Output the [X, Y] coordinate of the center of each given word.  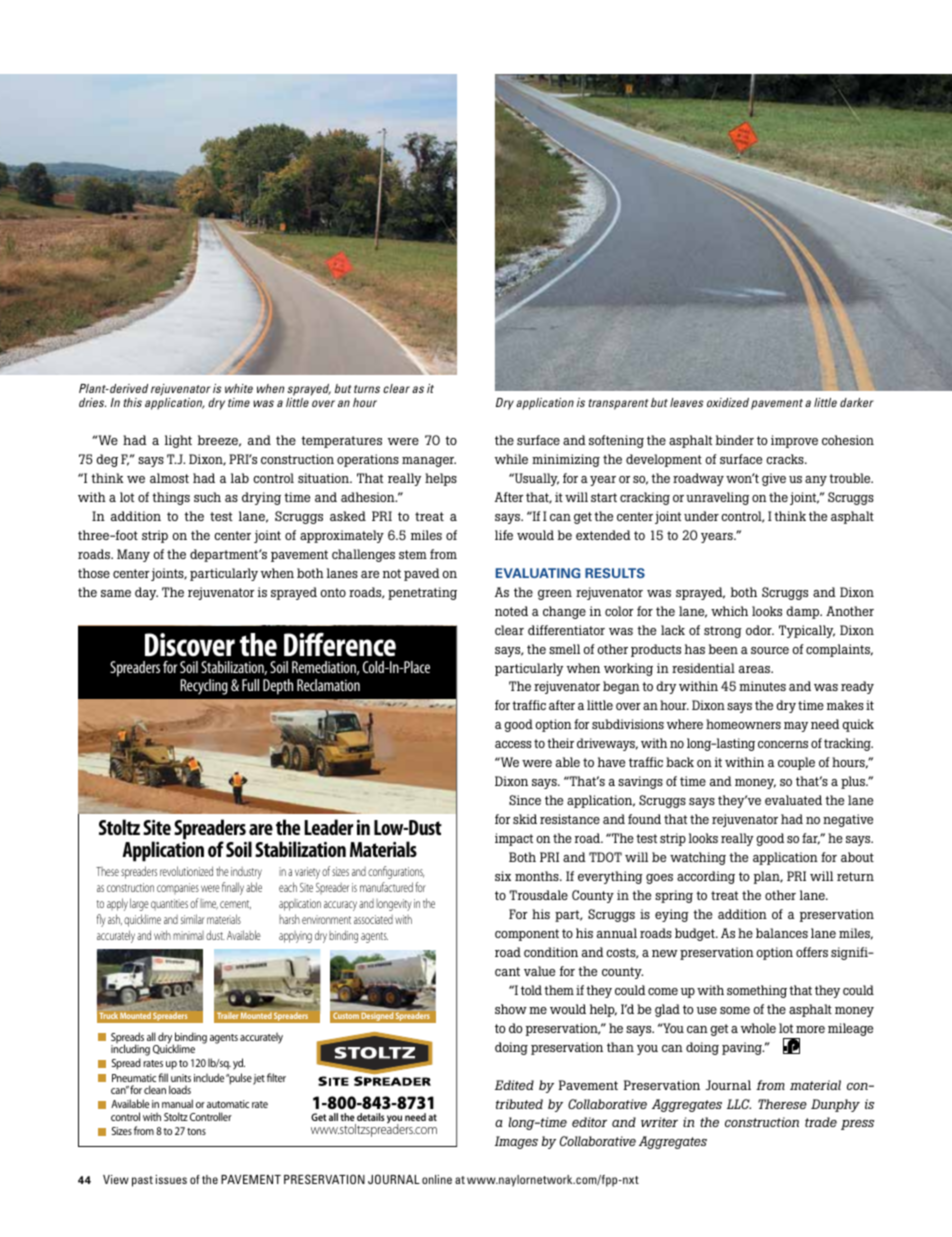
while [511, 459]
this [133, 402]
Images [516, 1142]
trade [821, 1122]
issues [171, 1179]
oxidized [728, 402]
